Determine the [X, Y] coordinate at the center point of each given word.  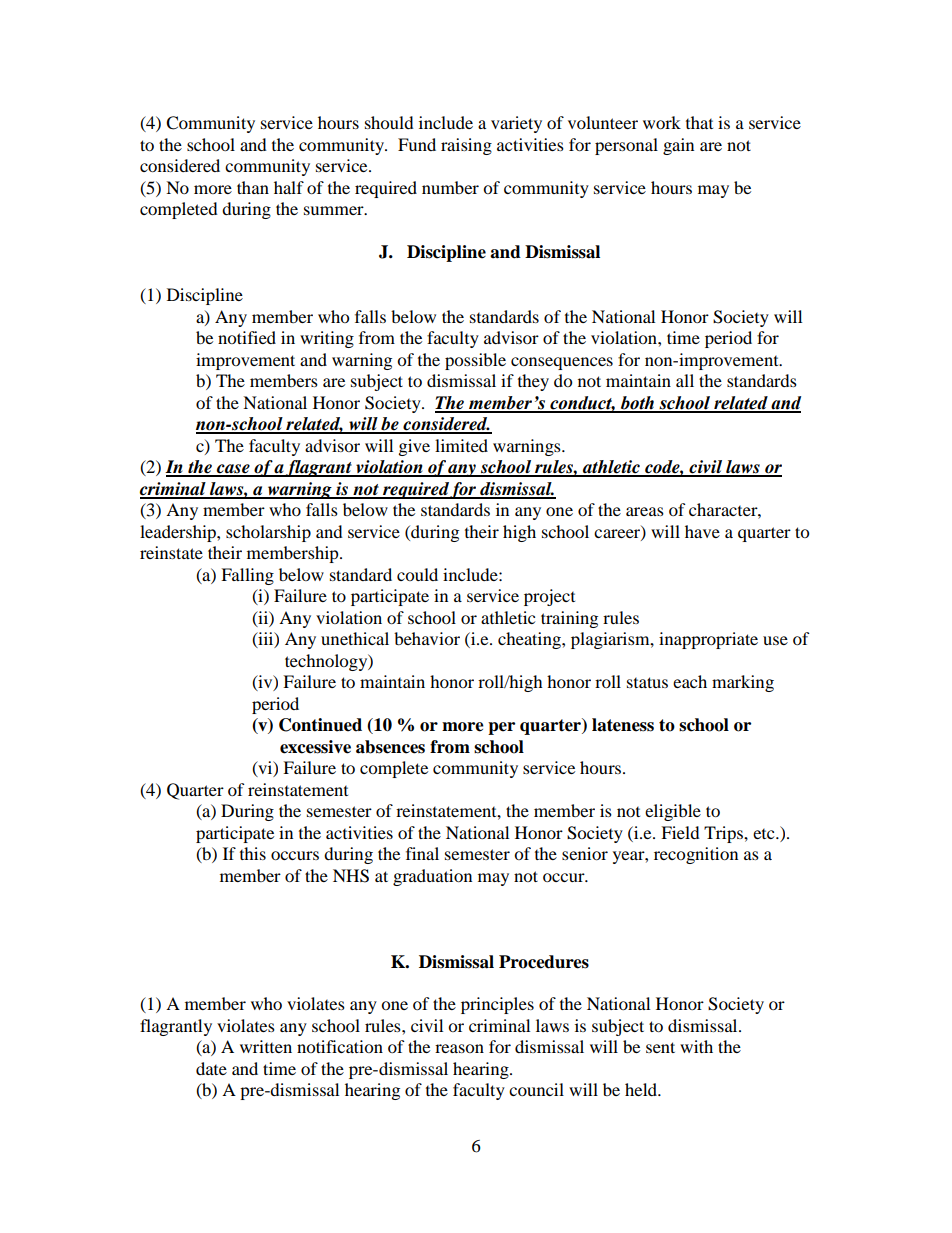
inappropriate [708, 640]
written [266, 1046]
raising [466, 146]
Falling [247, 576]
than [253, 187]
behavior [427, 638]
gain [678, 146]
